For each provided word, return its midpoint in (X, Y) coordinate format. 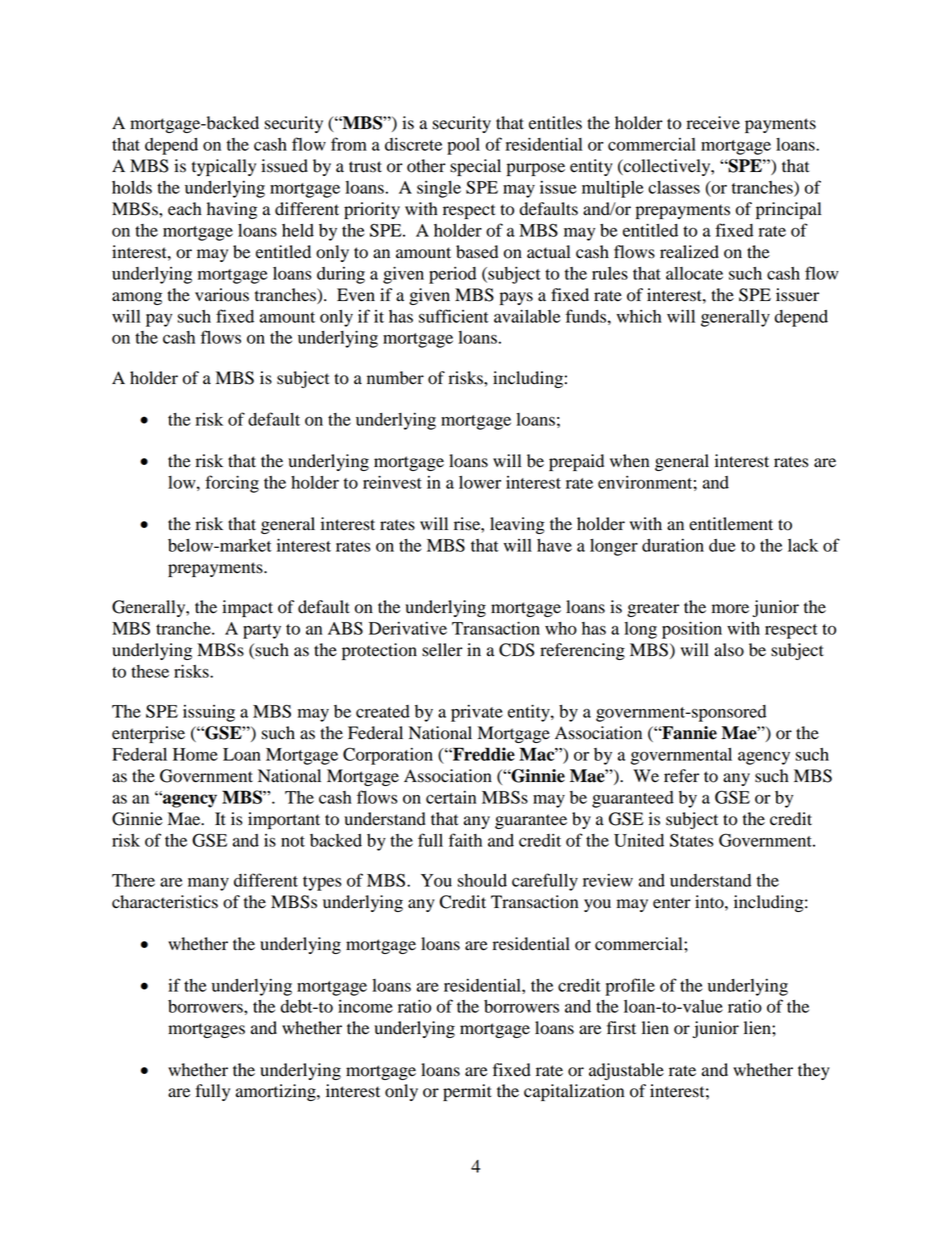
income (365, 1006)
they (814, 1071)
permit (467, 1092)
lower (480, 482)
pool (463, 146)
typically (224, 167)
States (692, 840)
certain (451, 797)
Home (195, 754)
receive (713, 123)
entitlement (731, 524)
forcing (232, 484)
